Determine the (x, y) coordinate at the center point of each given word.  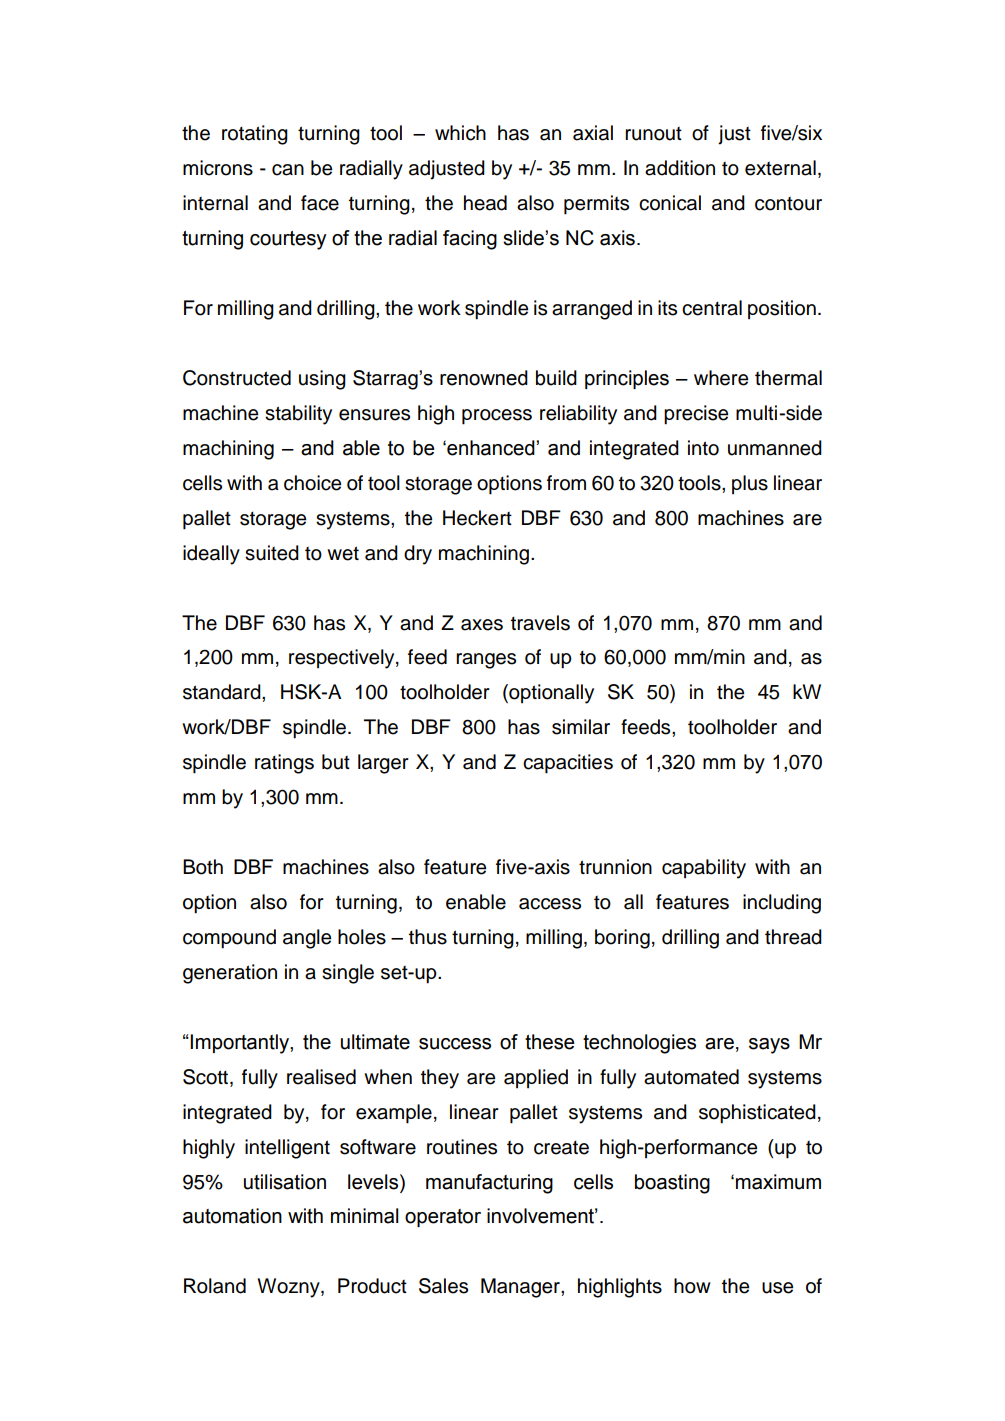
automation (232, 1216)
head (485, 203)
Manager (521, 1288)
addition (680, 168)
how (692, 1286)
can (288, 170)
